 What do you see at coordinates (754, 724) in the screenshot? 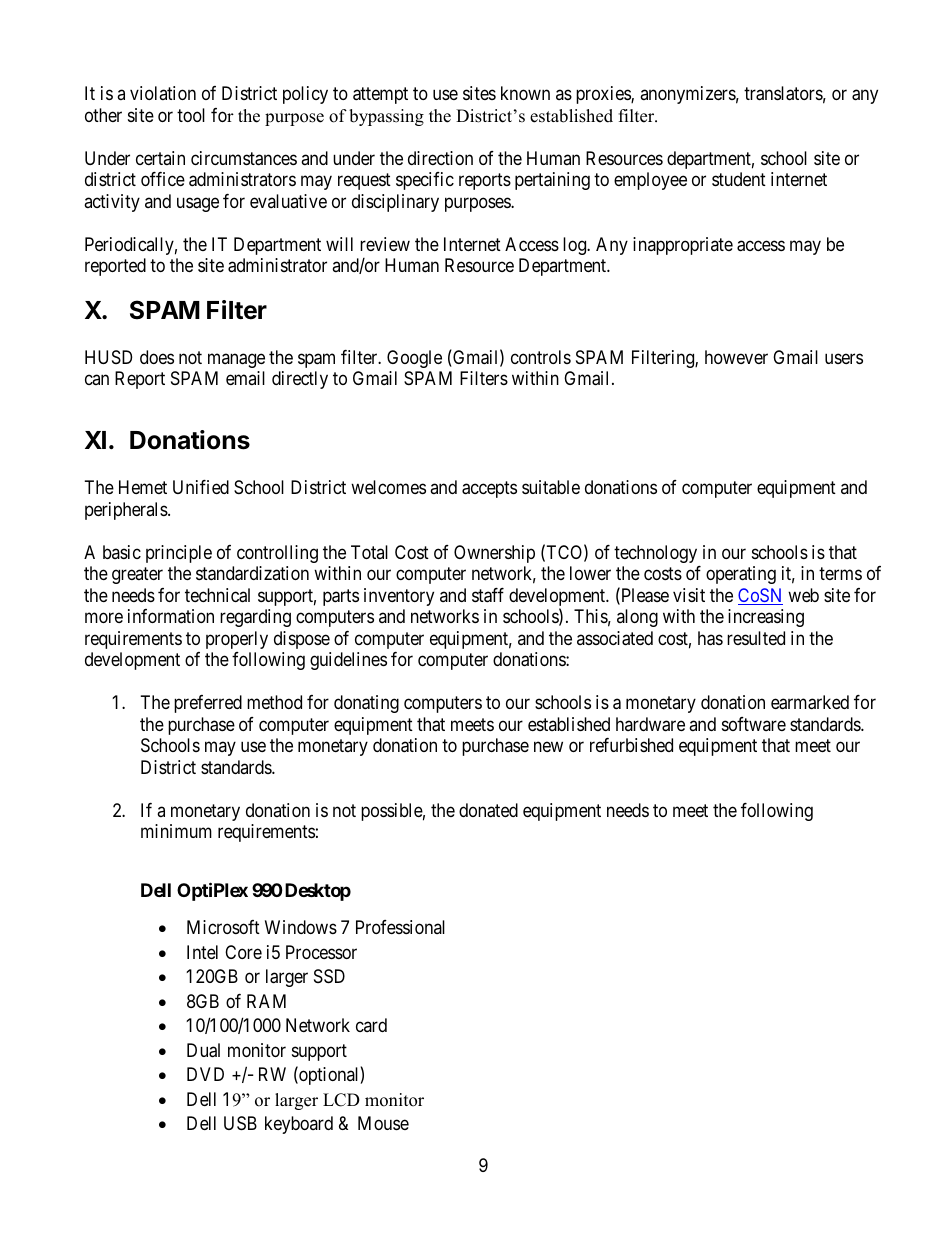
I see `software` at bounding box center [754, 724].
